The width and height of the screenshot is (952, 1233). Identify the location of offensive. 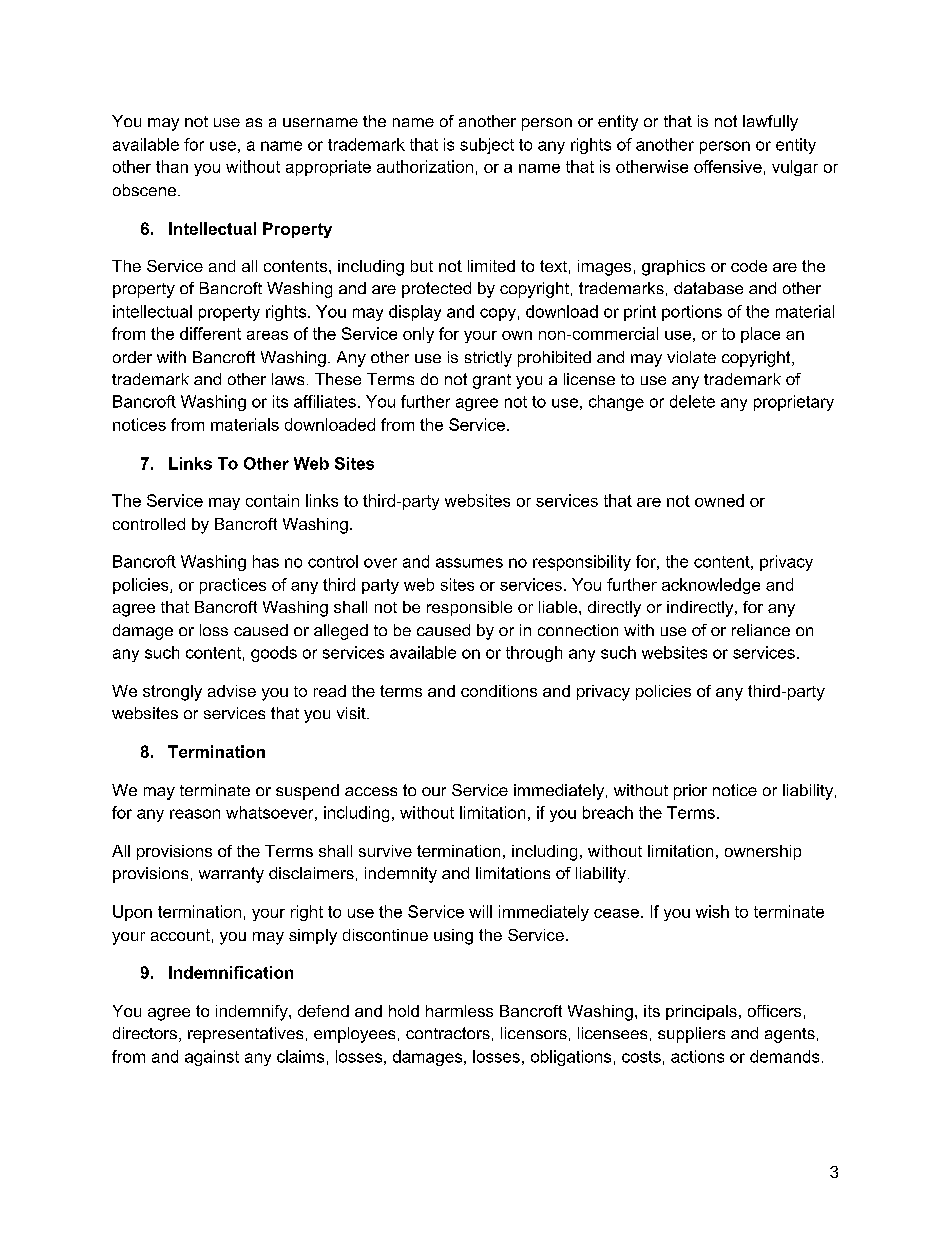
(728, 166).
